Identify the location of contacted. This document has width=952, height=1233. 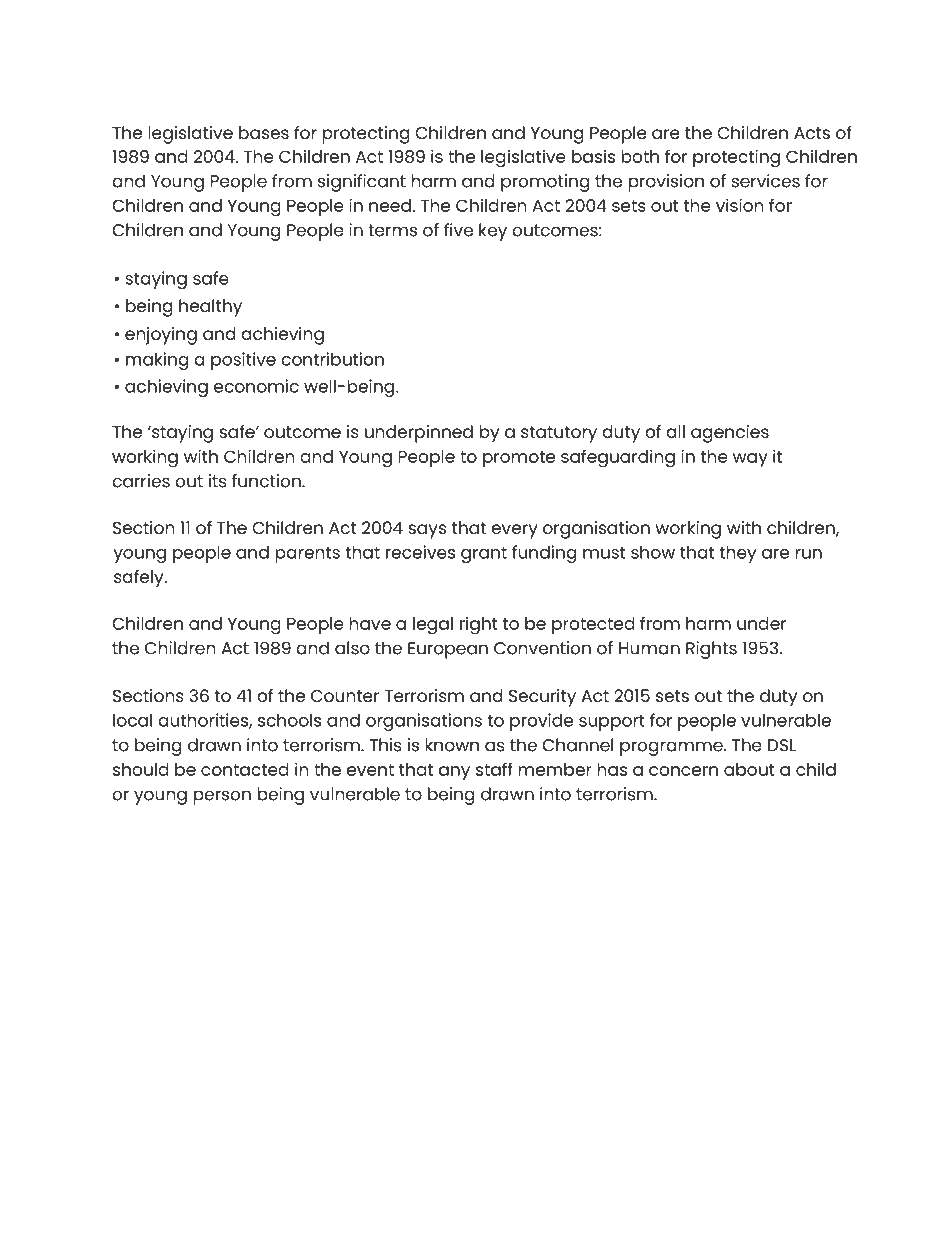
(245, 769).
